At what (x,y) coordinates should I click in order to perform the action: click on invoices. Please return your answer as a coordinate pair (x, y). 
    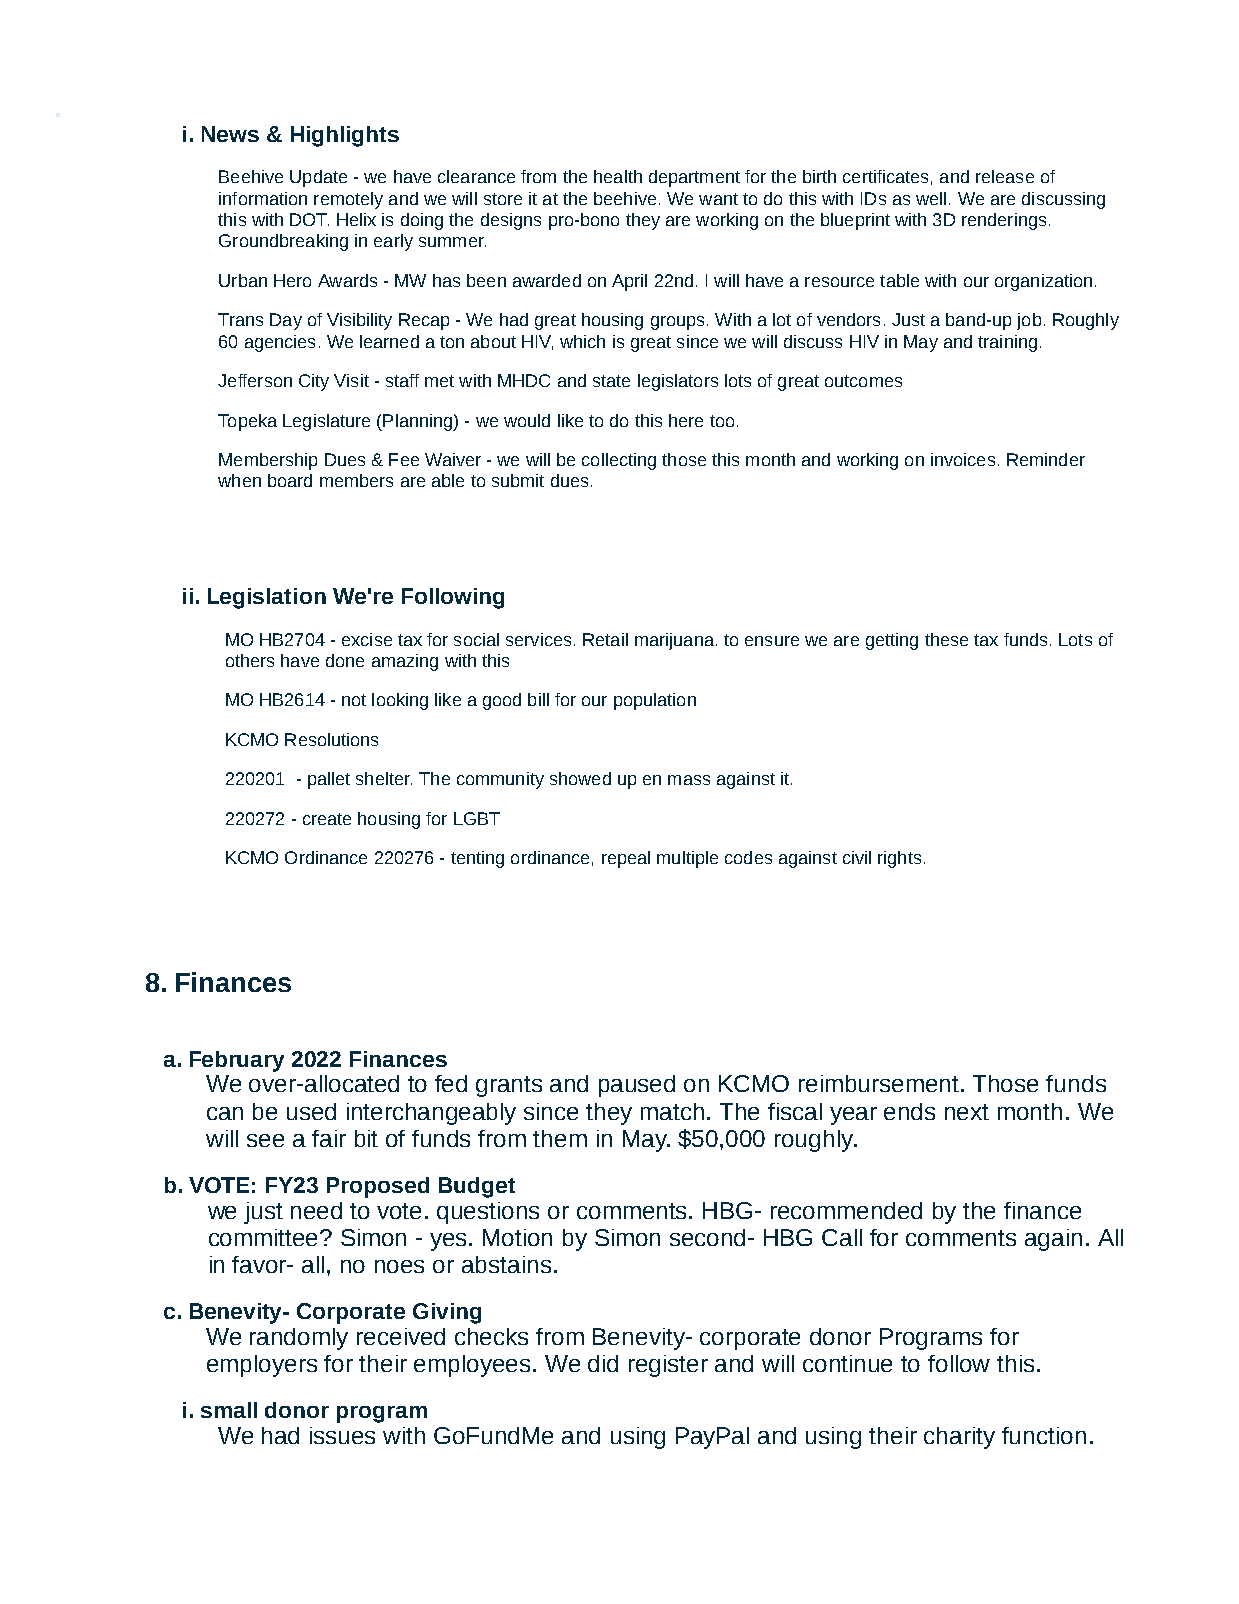
    Looking at the image, I should click on (963, 459).
